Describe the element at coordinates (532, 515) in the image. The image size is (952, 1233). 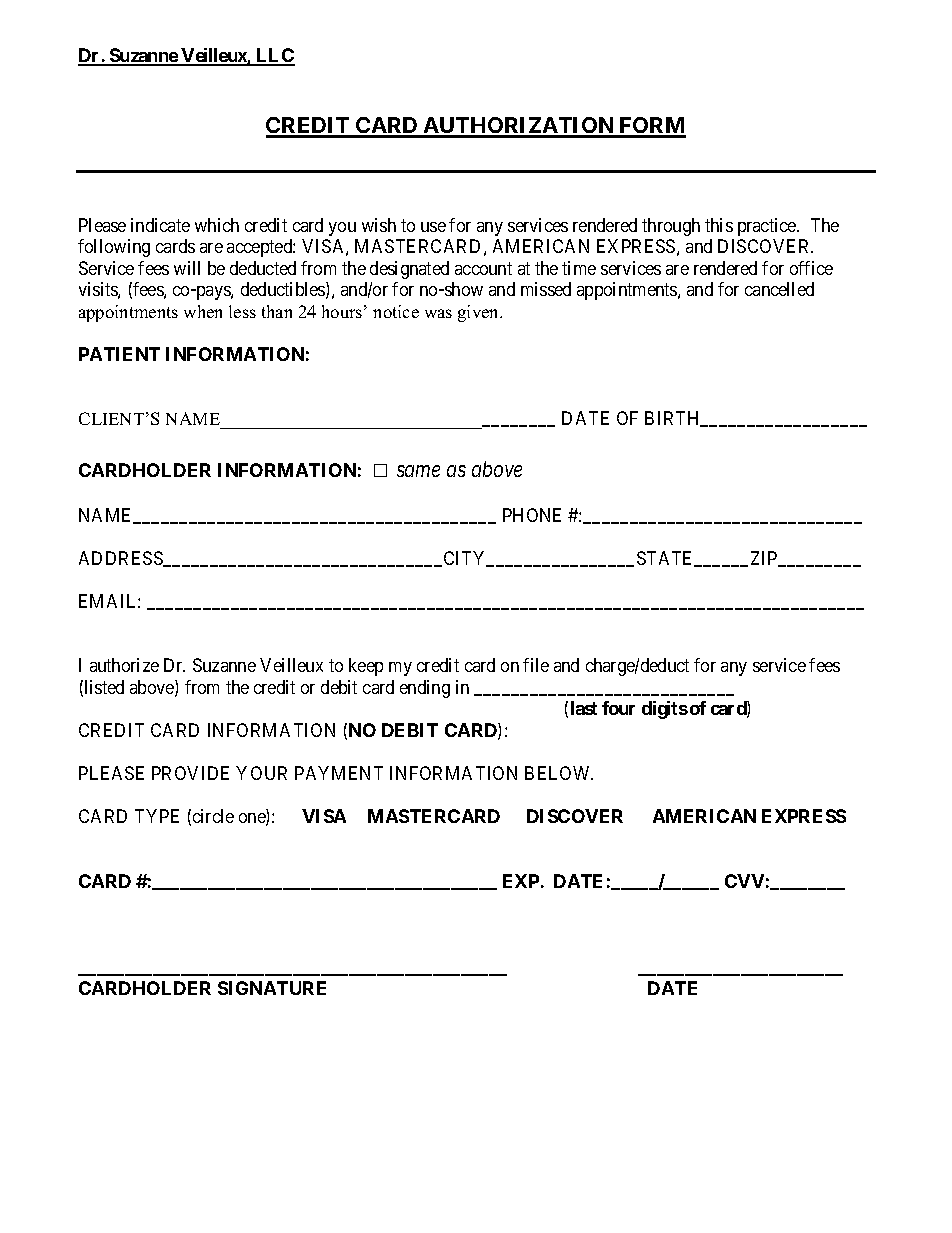
I see `PHONE` at that location.
